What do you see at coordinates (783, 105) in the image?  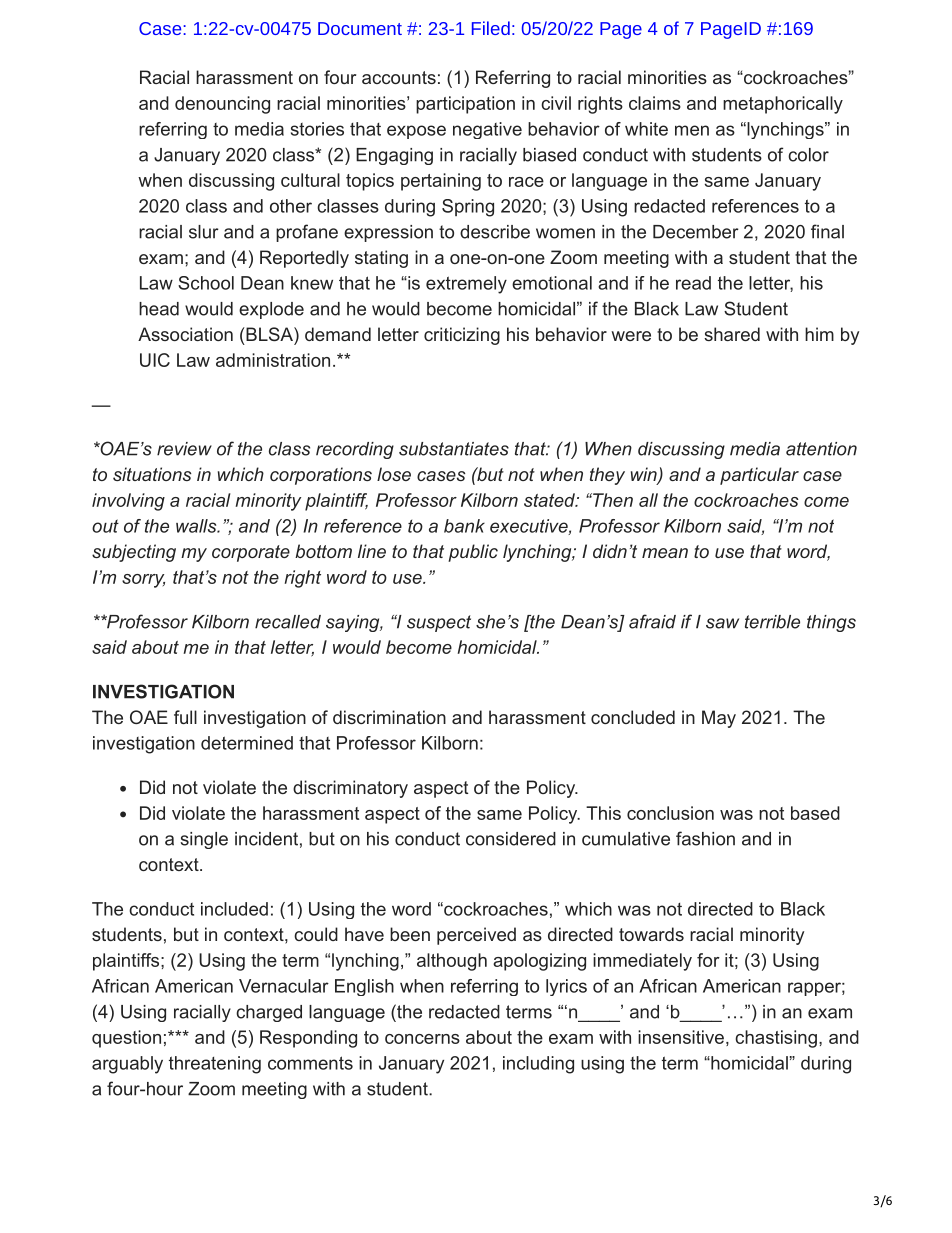 I see `metaphorically` at bounding box center [783, 105].
